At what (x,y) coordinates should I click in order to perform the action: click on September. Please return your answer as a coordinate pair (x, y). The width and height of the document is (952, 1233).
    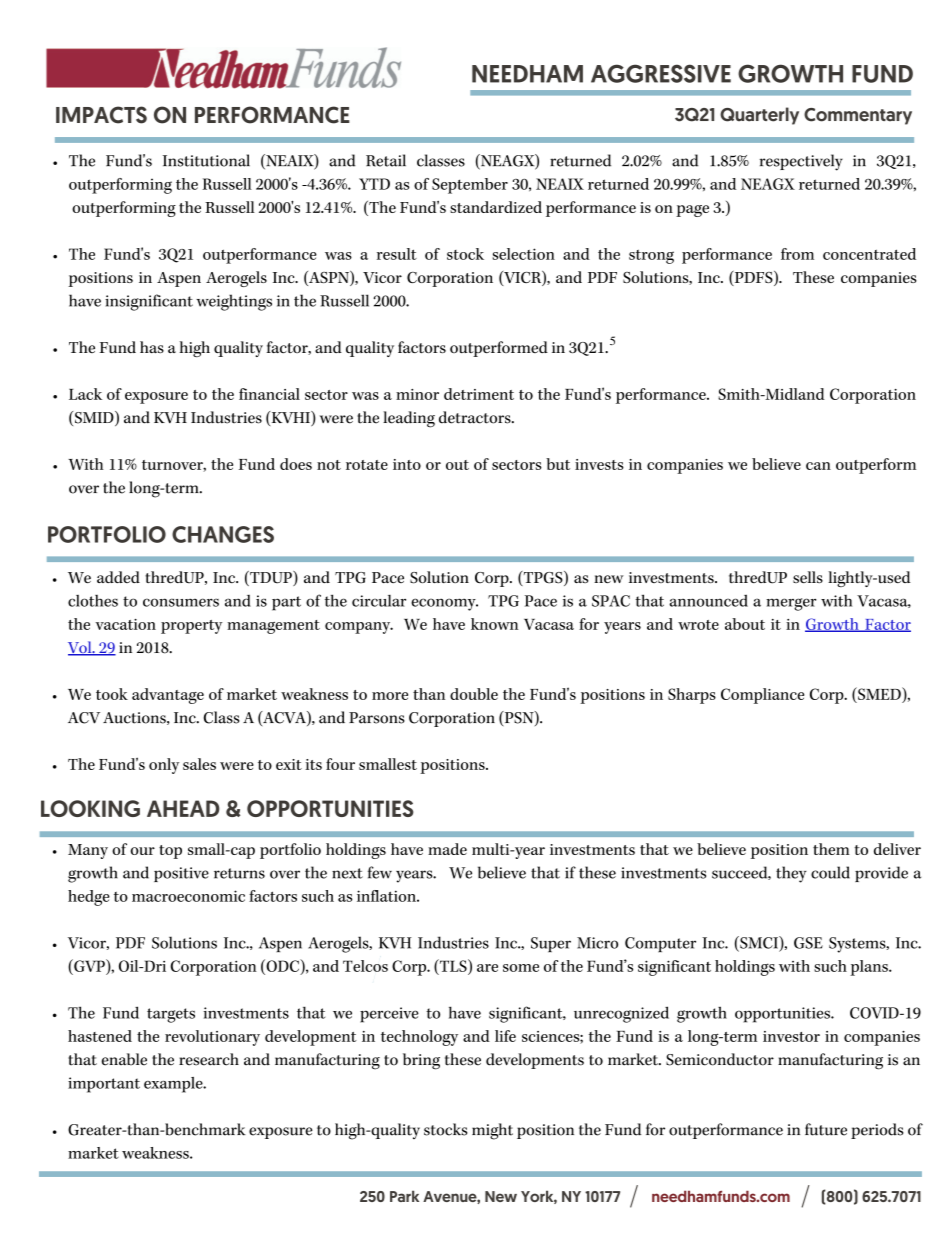
    Looking at the image, I should click on (470, 186).
